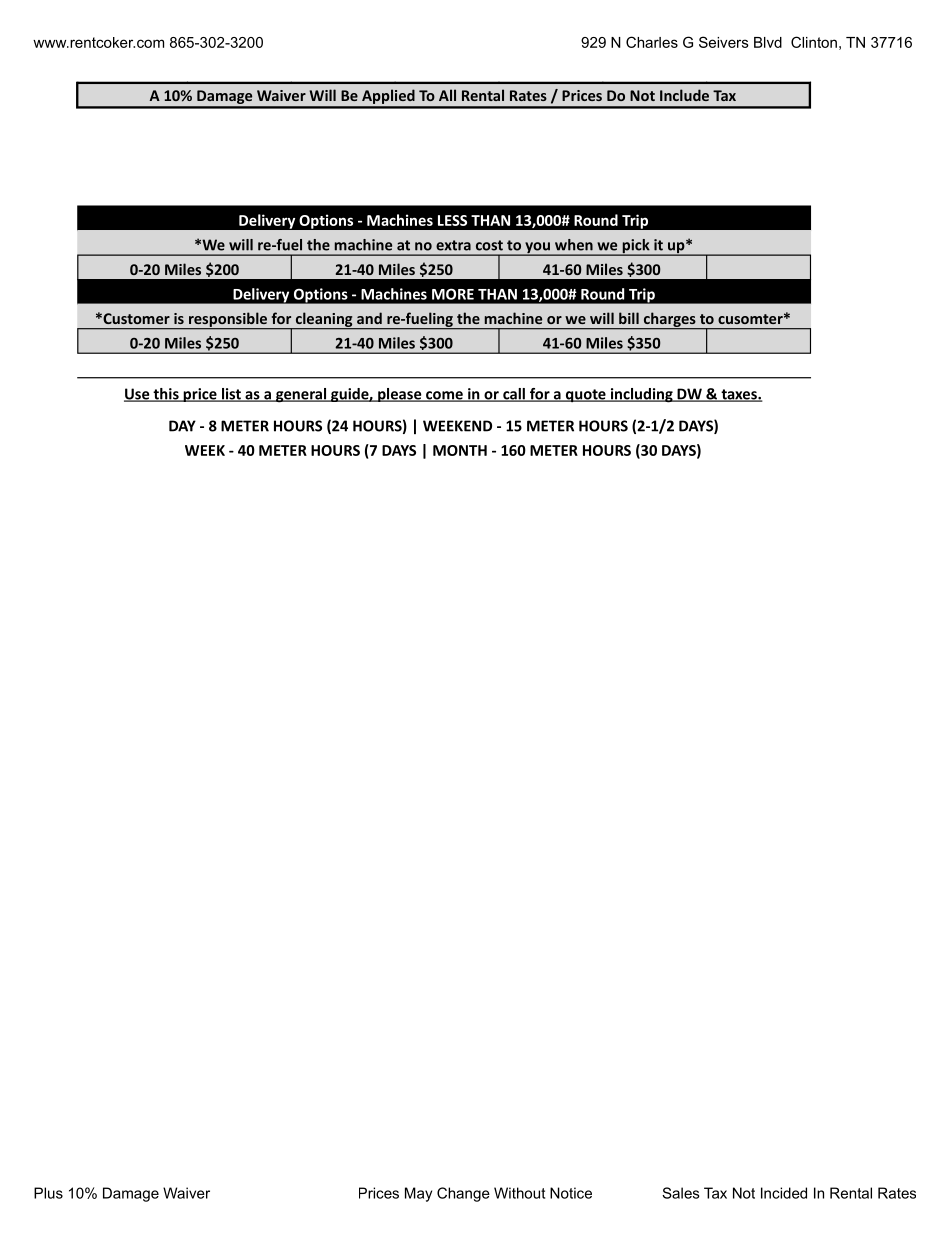  Describe the element at coordinates (452, 220) in the page. I see `LESS` at that location.
